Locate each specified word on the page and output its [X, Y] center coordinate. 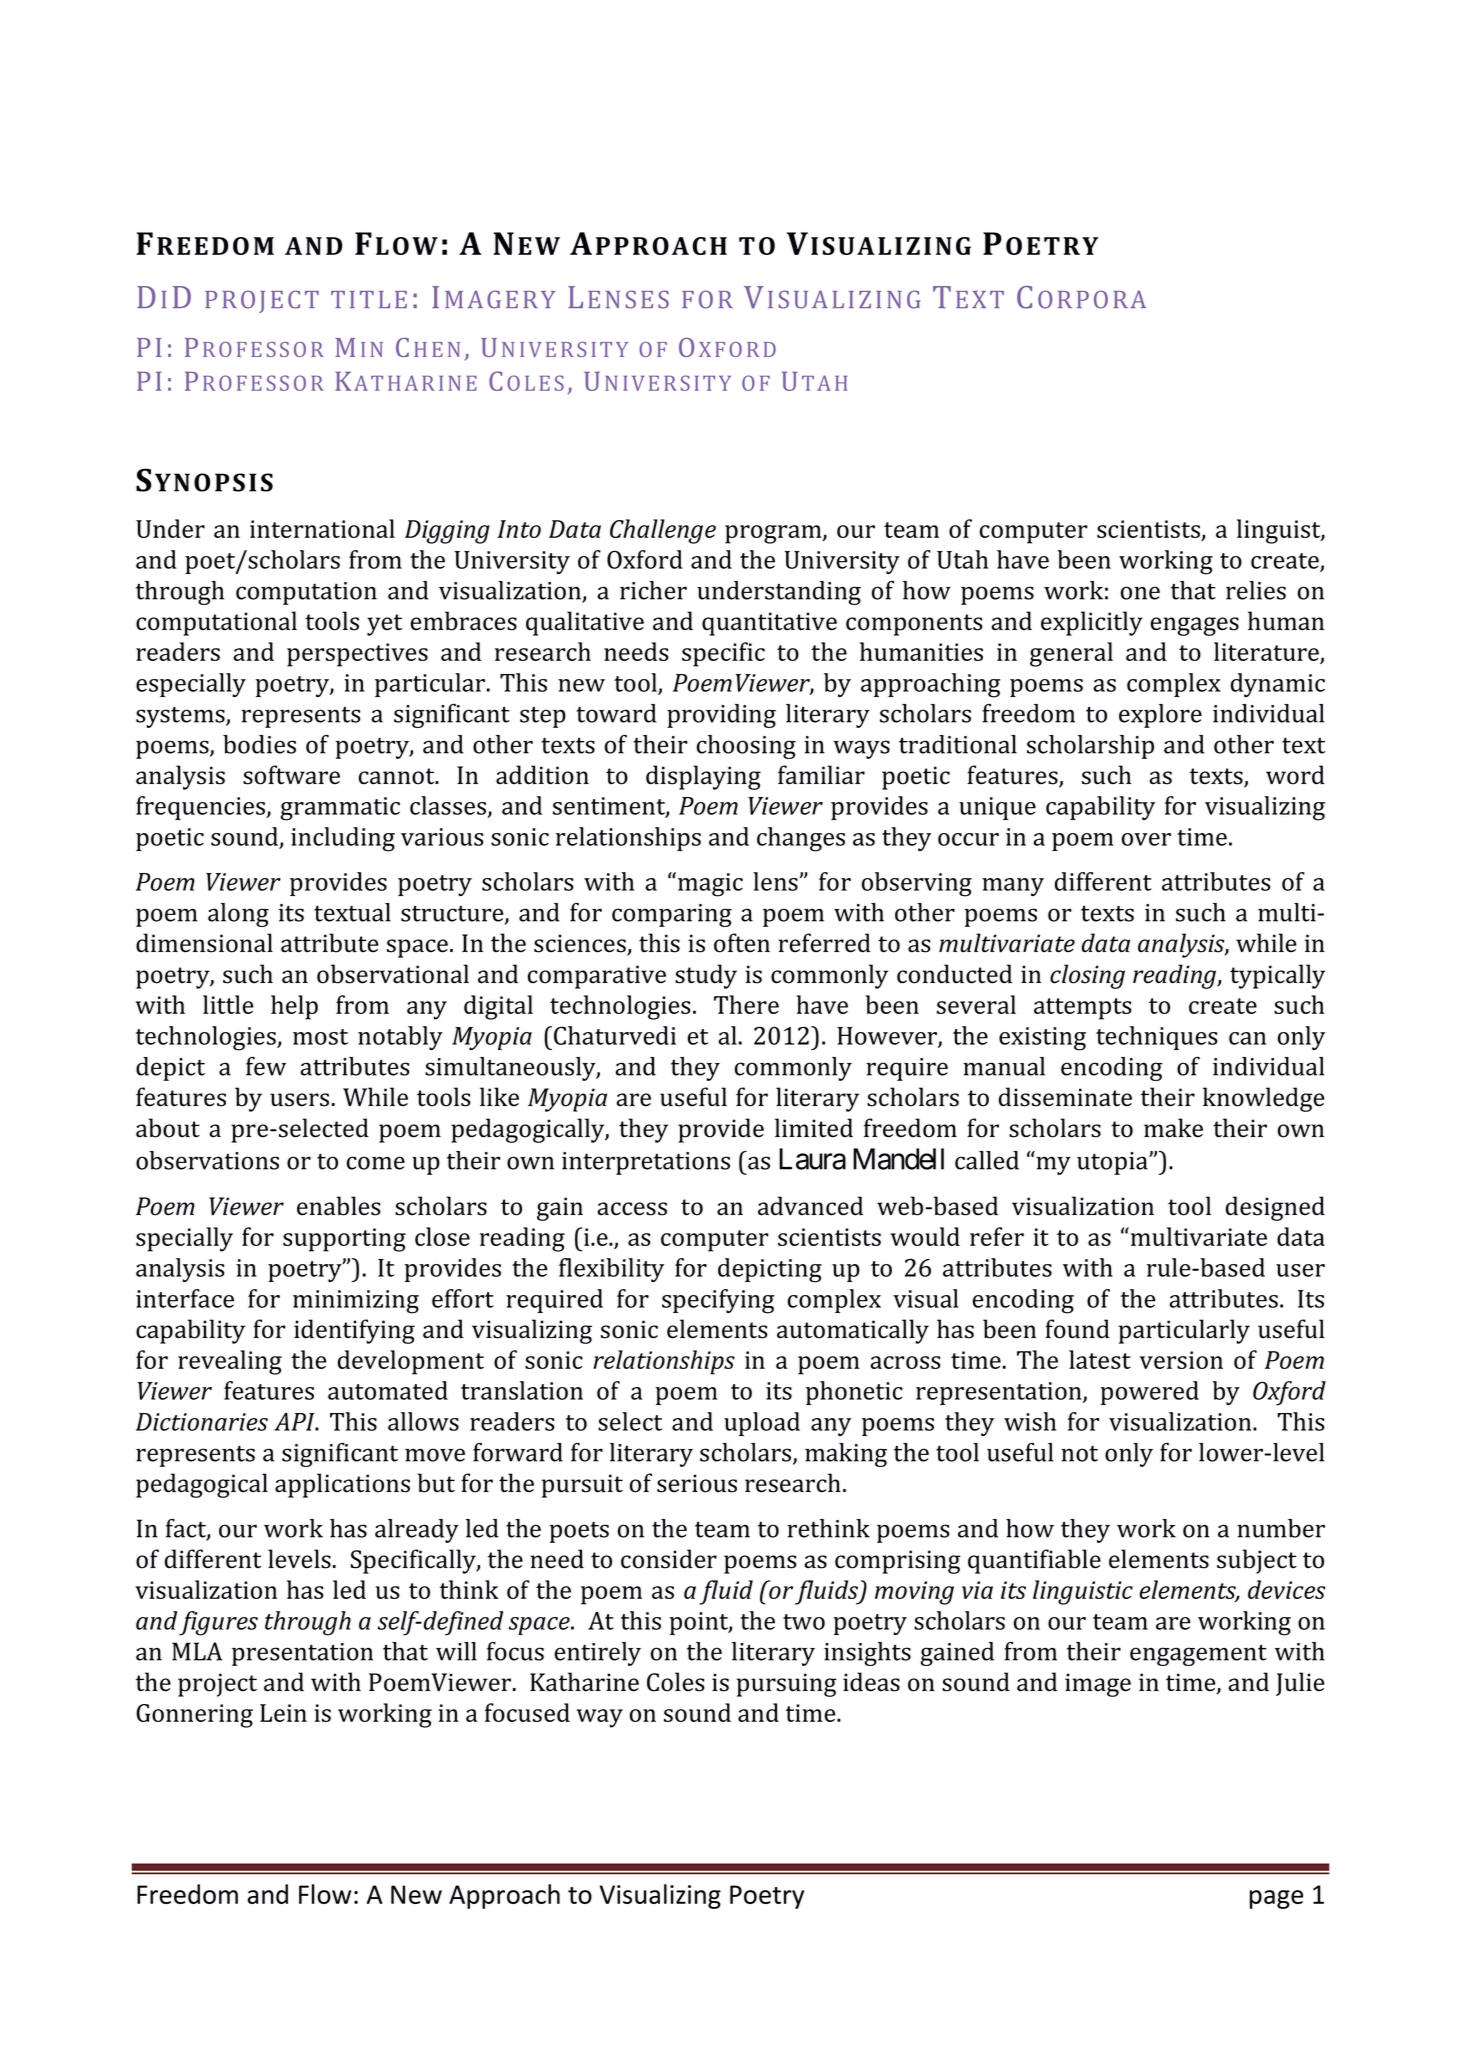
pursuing [787, 1685]
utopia [1113, 1163]
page [1276, 1899]
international [322, 528]
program [774, 534]
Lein [283, 1713]
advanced [810, 1206]
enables [339, 1206]
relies [1256, 590]
